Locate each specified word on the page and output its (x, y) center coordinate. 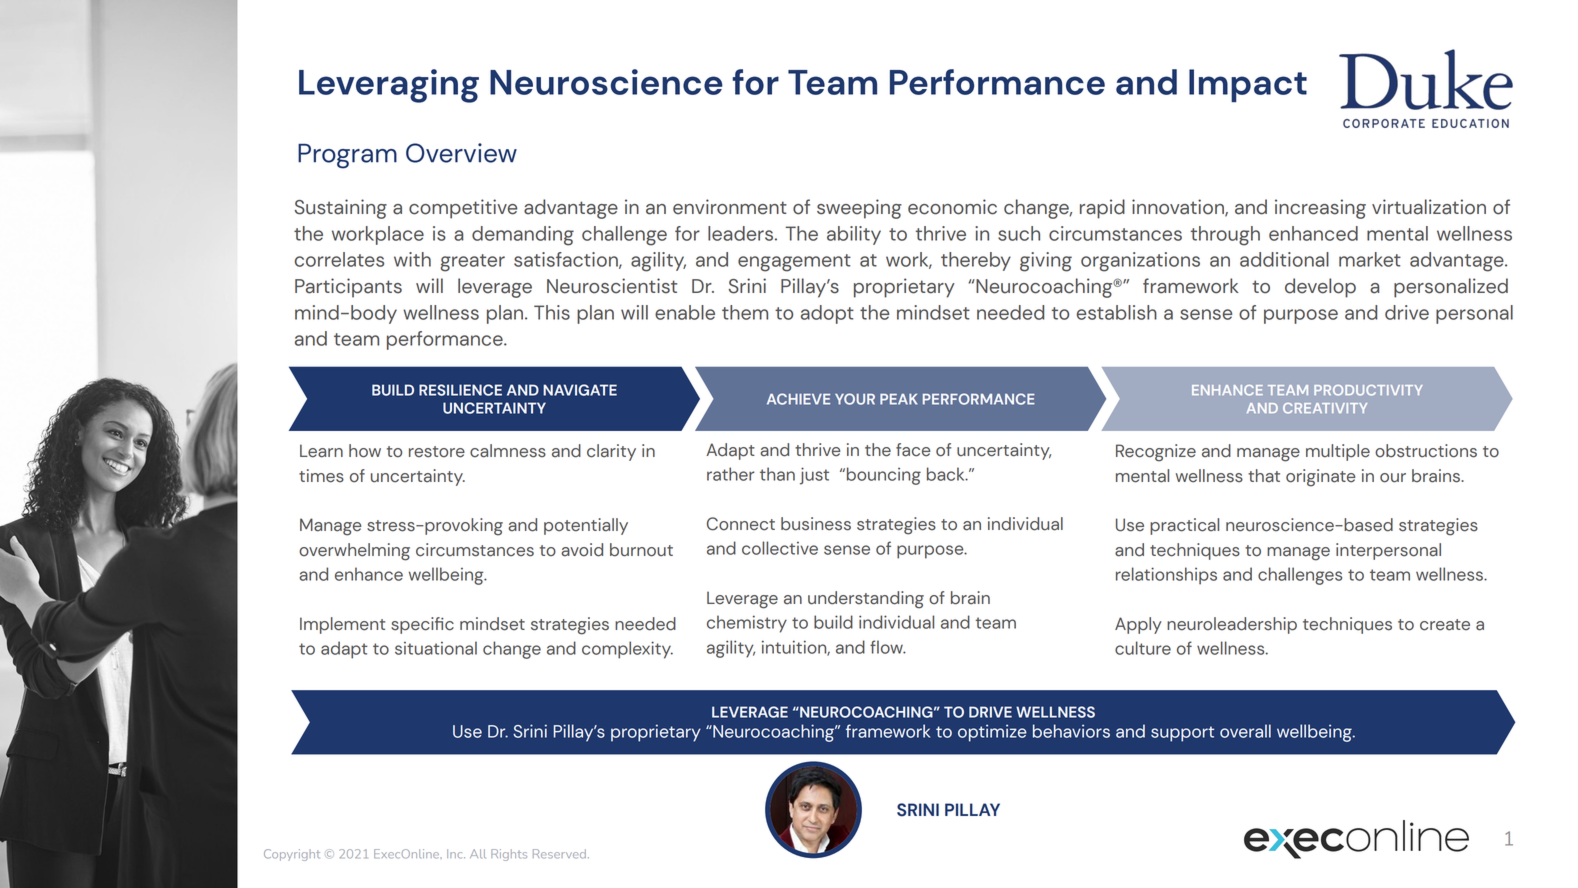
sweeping (859, 209)
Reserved (559, 854)
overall (1245, 731)
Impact (1248, 85)
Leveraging (389, 86)
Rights (509, 855)
